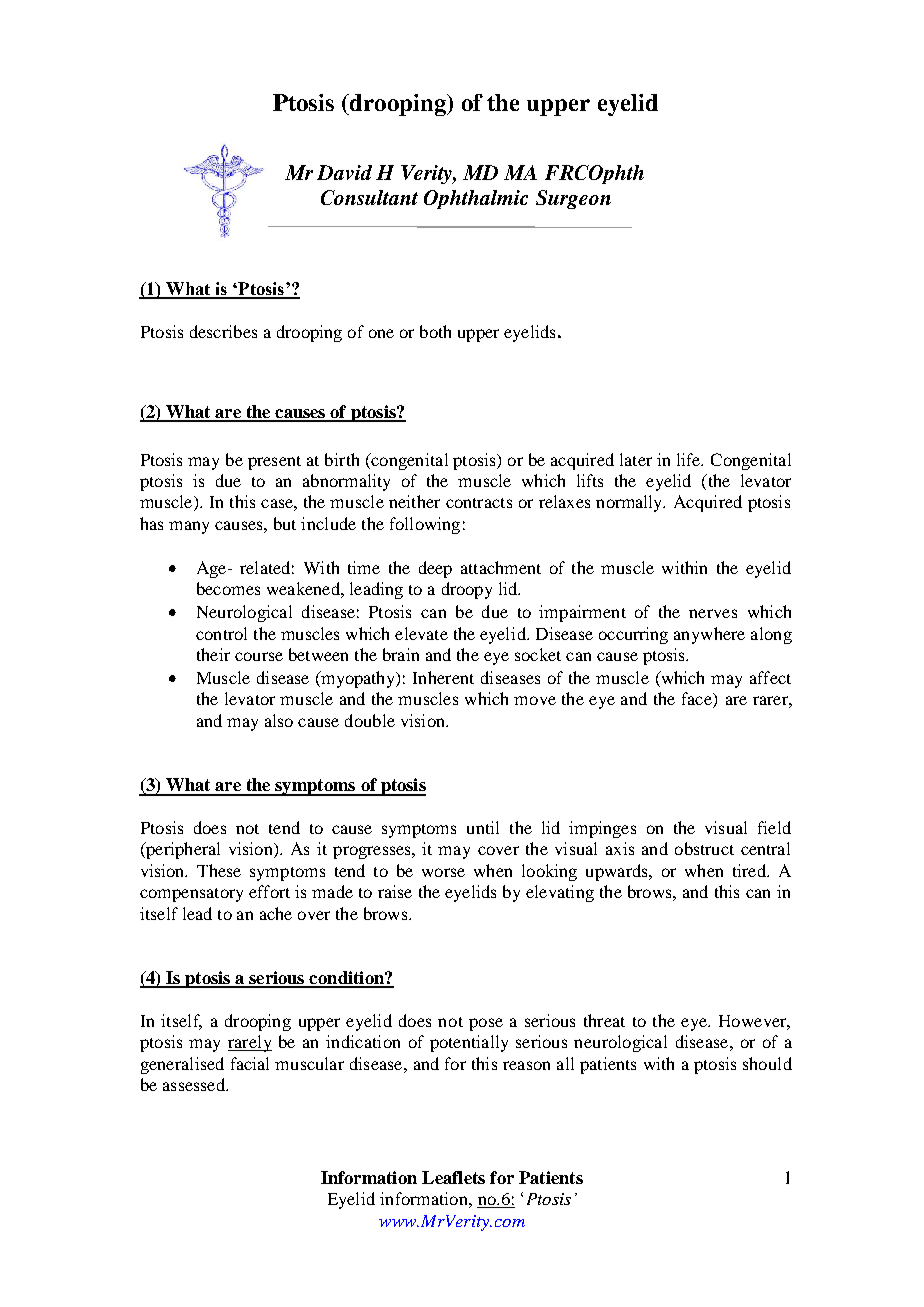 This image has height=1307, width=924. I want to click on contracts, so click(479, 503).
